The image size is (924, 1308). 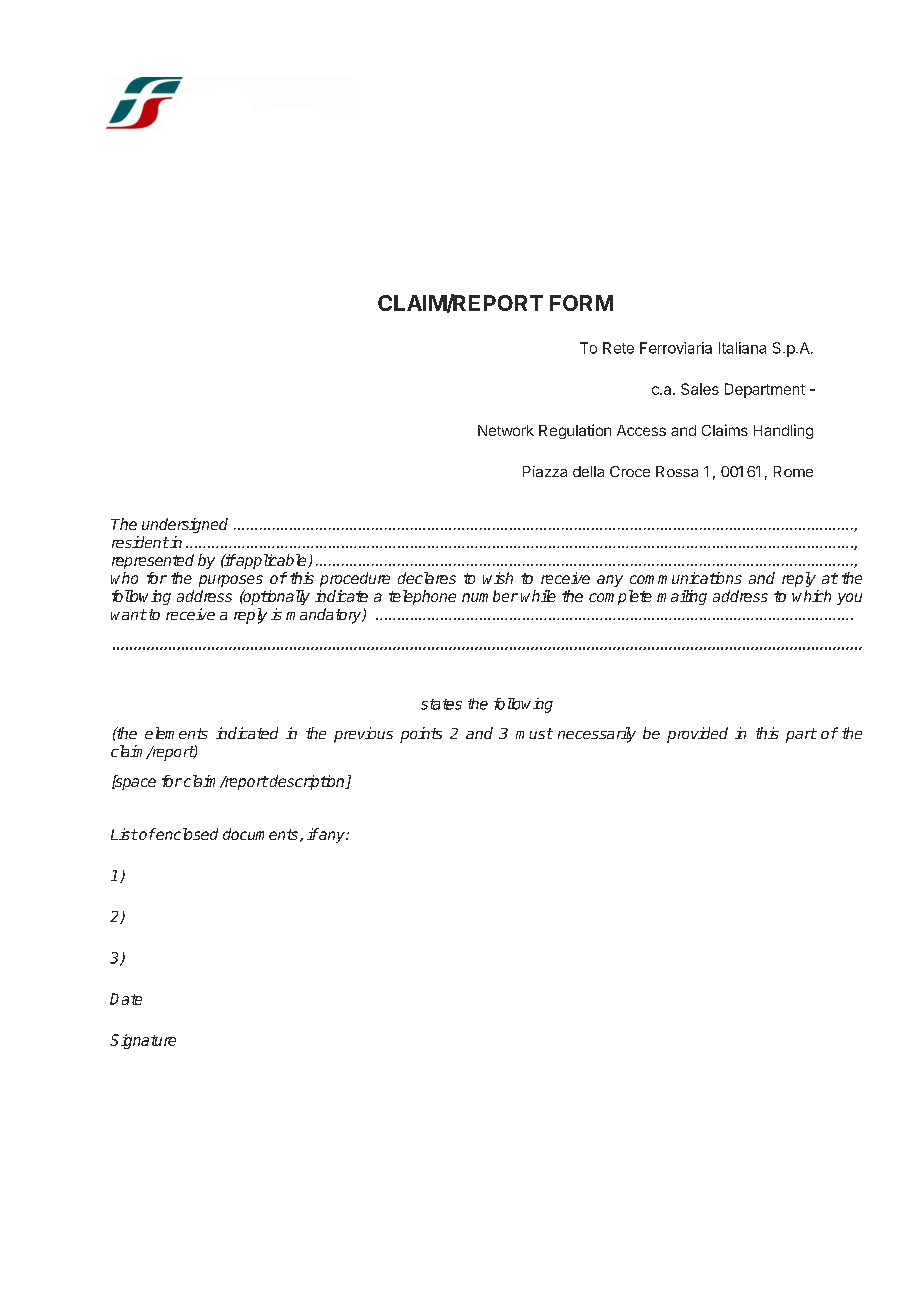 I want to click on FORM, so click(x=581, y=303).
